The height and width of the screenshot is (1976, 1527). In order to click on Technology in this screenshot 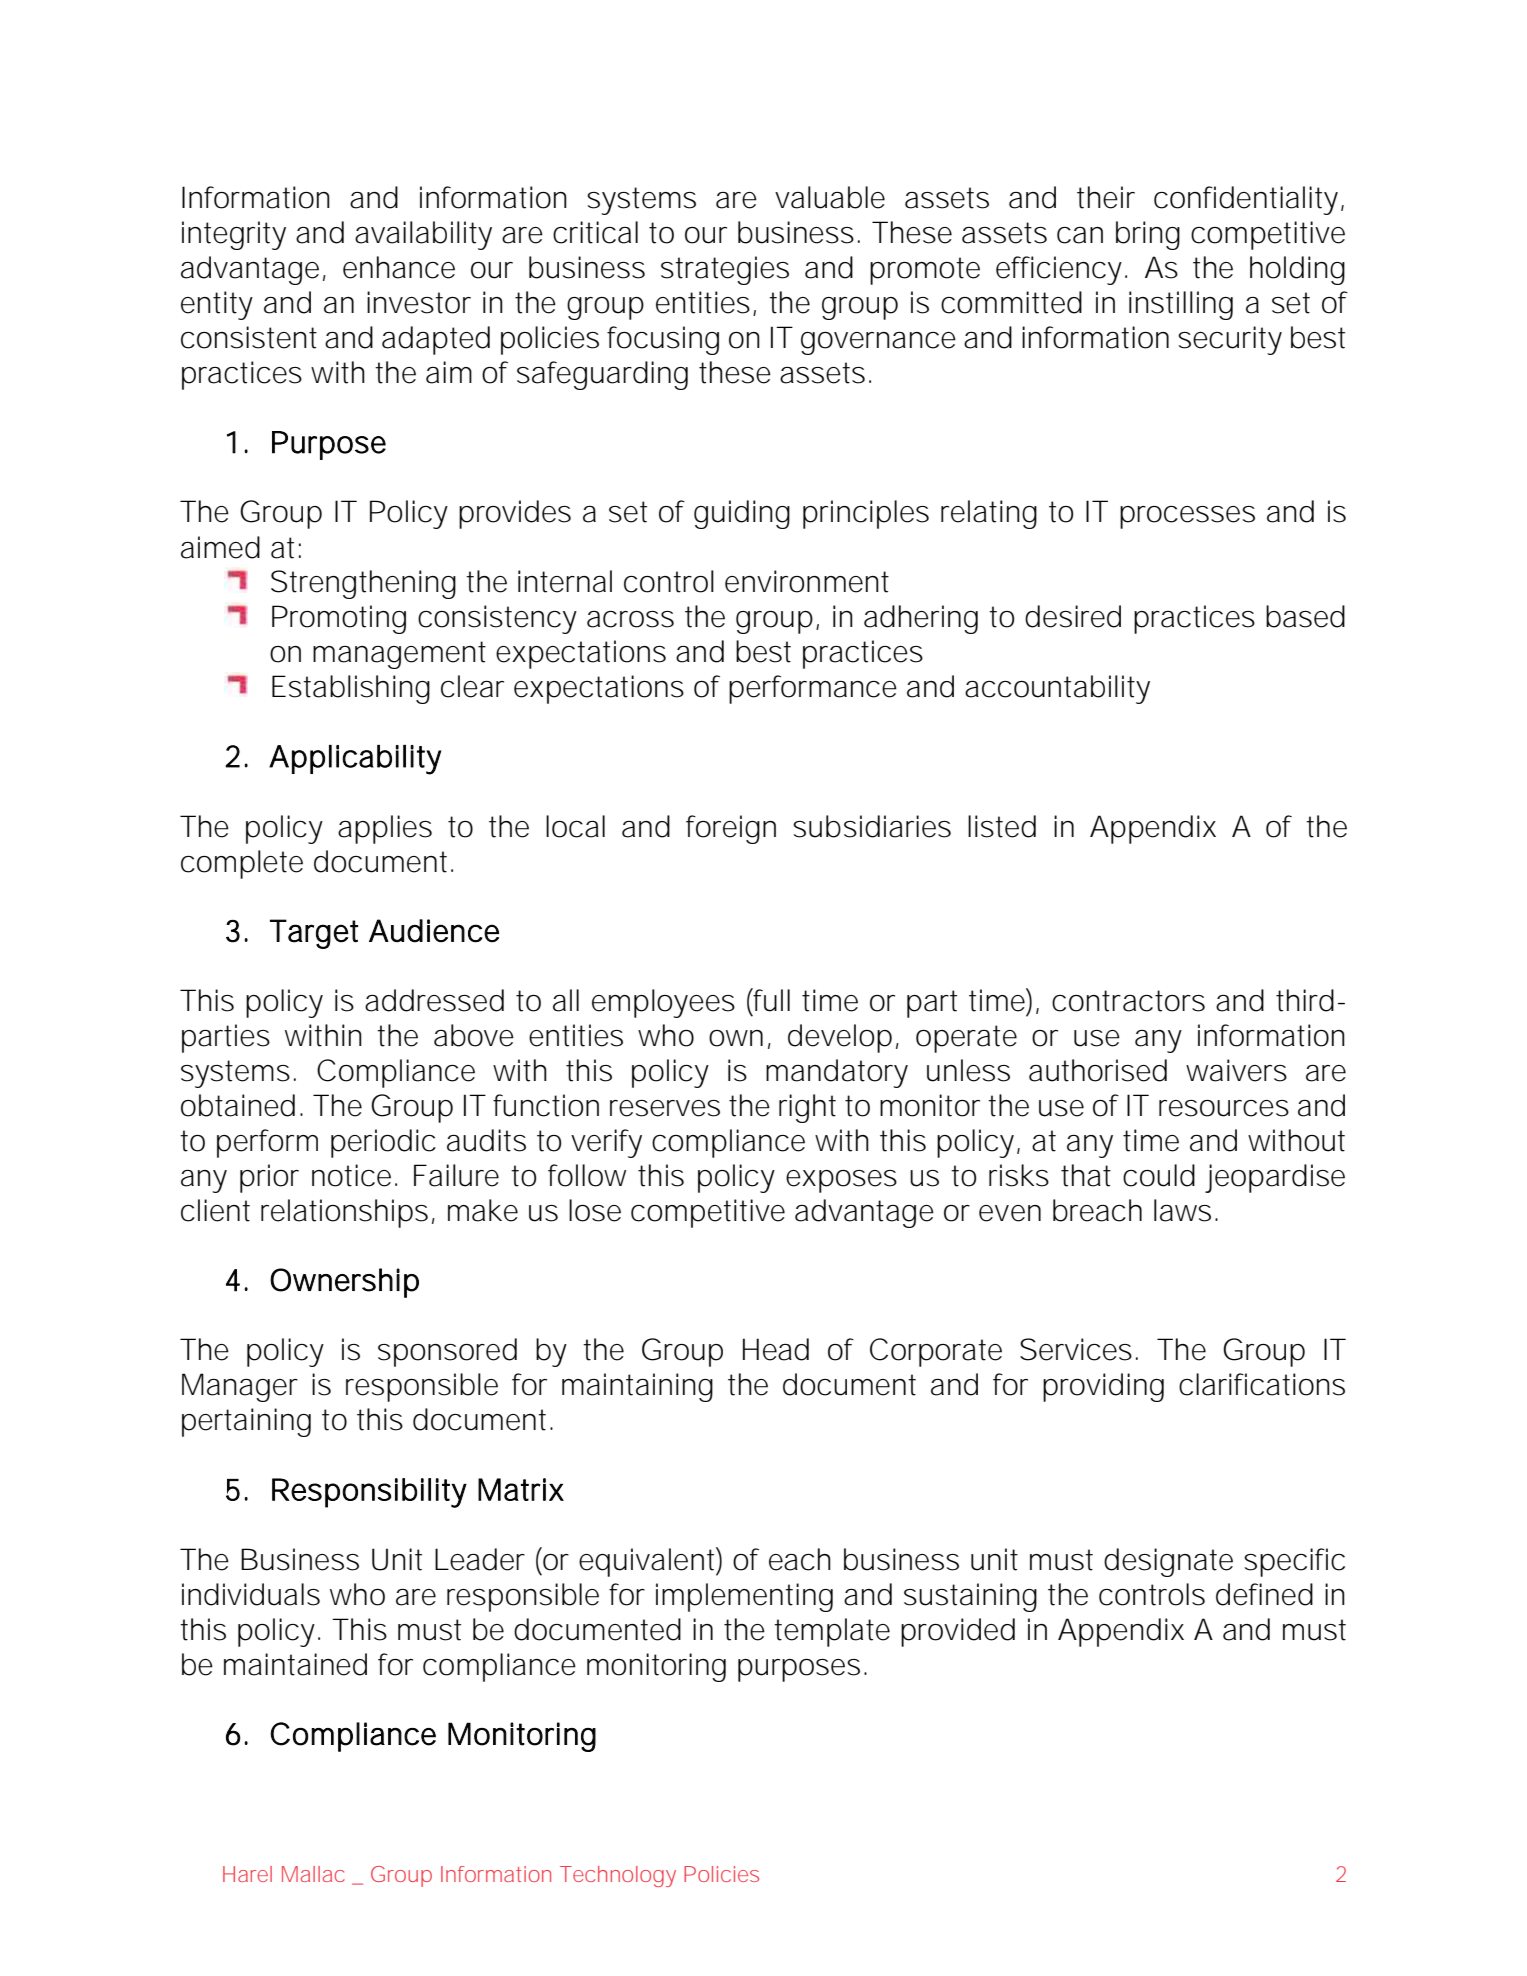, I will do `click(618, 1876)`.
